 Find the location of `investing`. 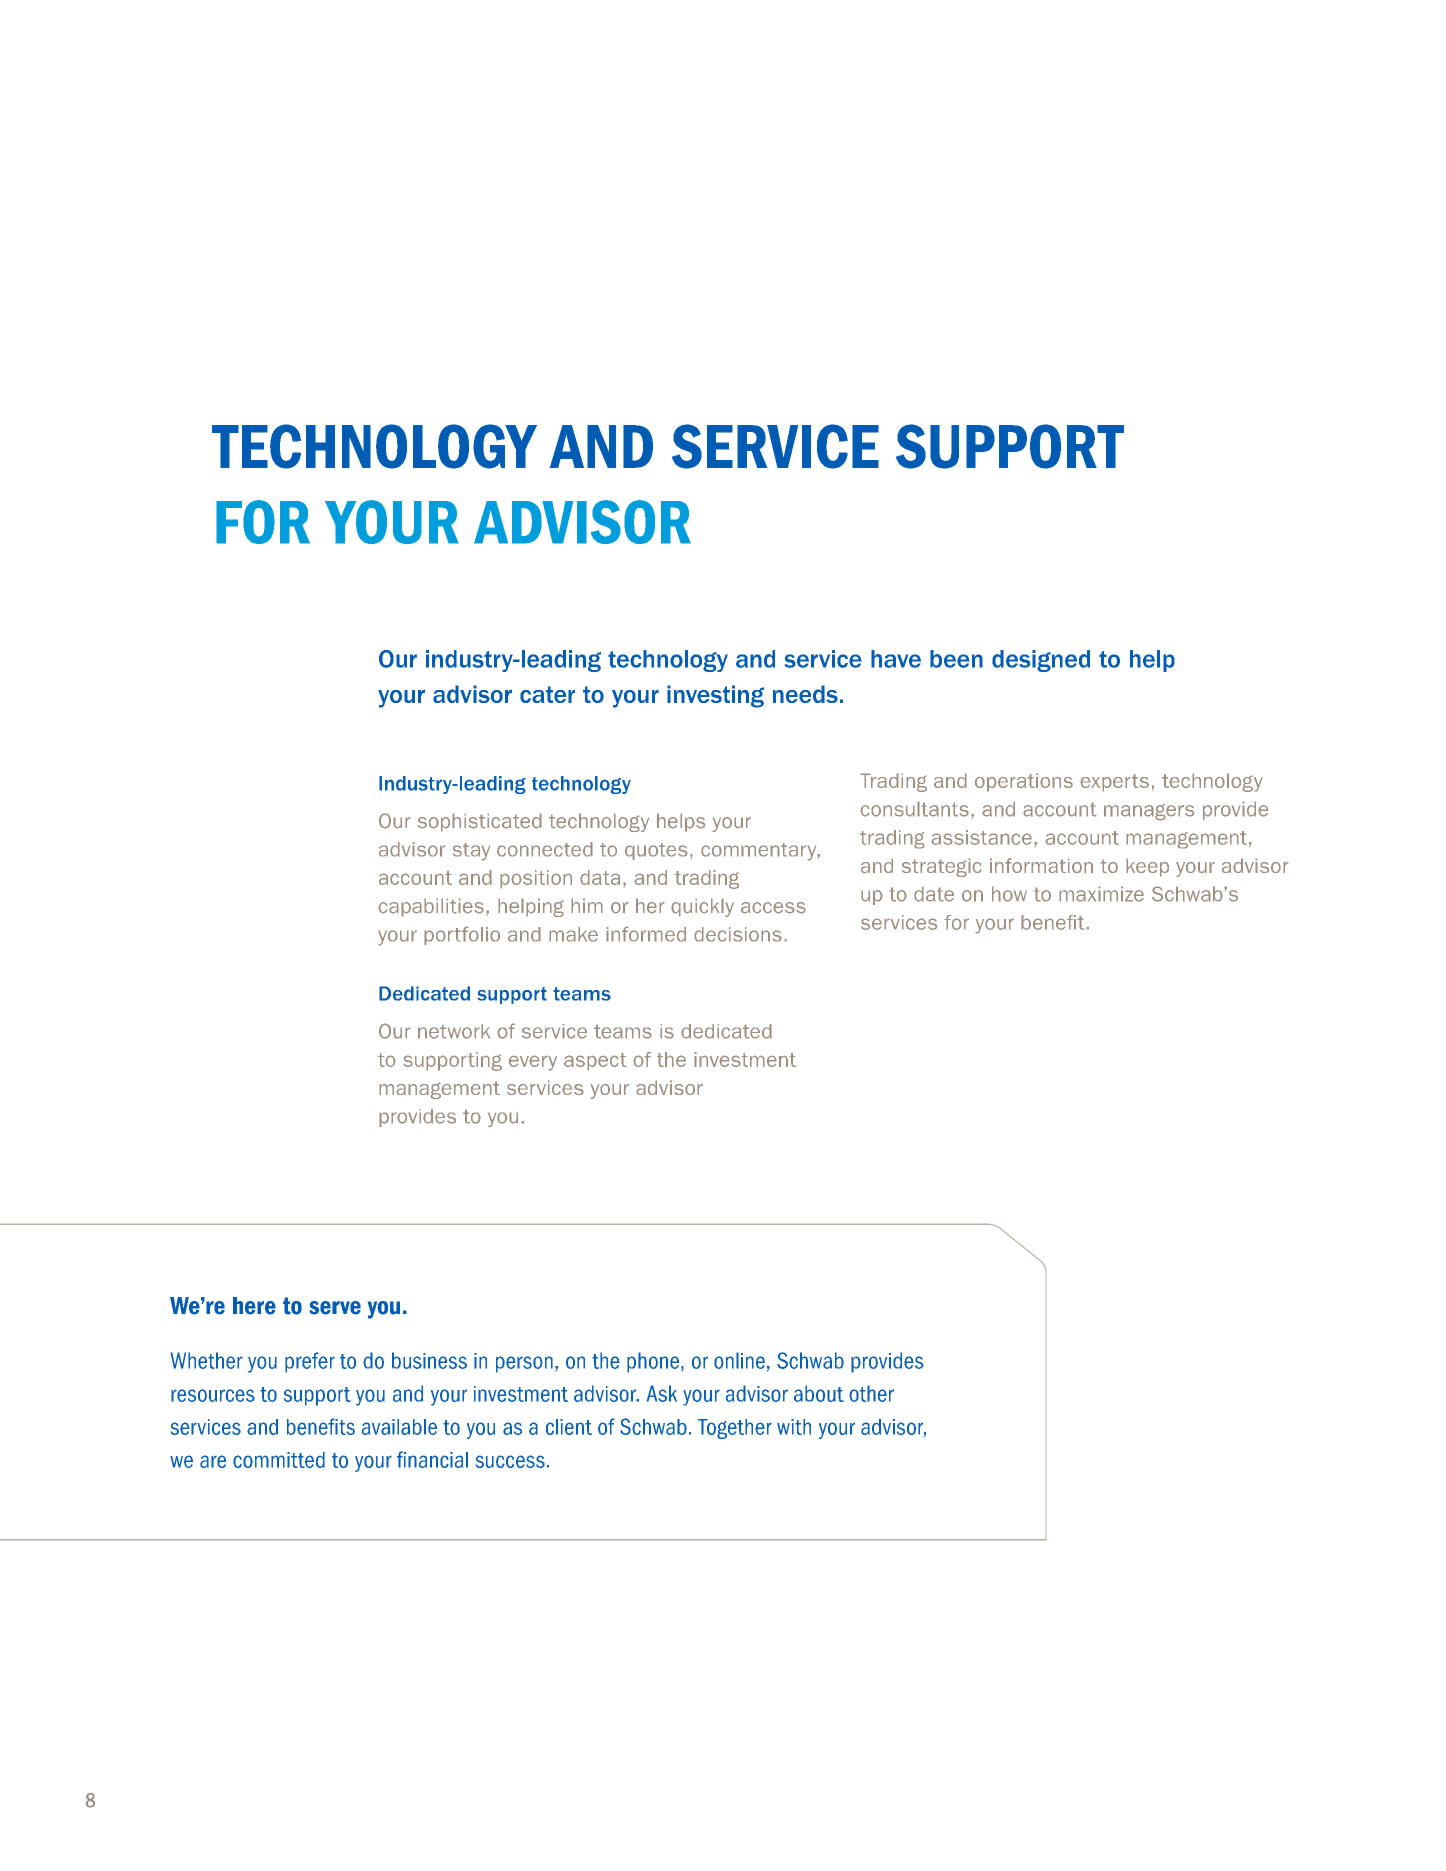

investing is located at coordinates (715, 696).
